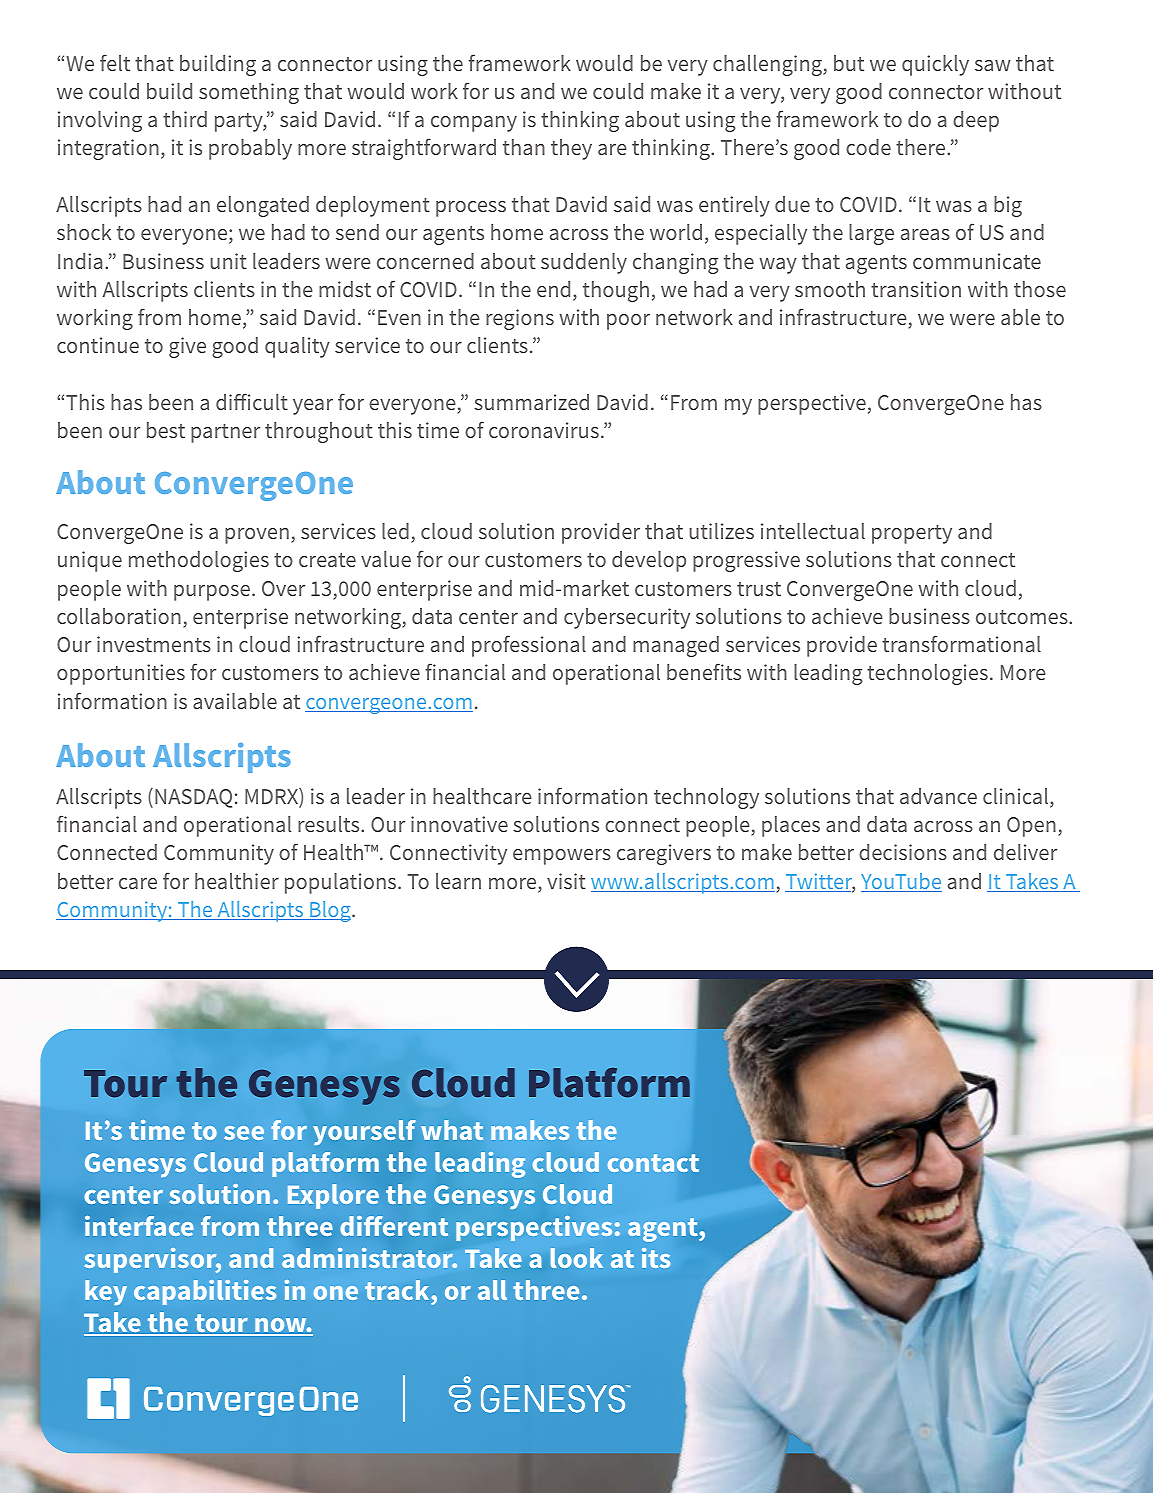  I want to click on quickly, so click(935, 65).
